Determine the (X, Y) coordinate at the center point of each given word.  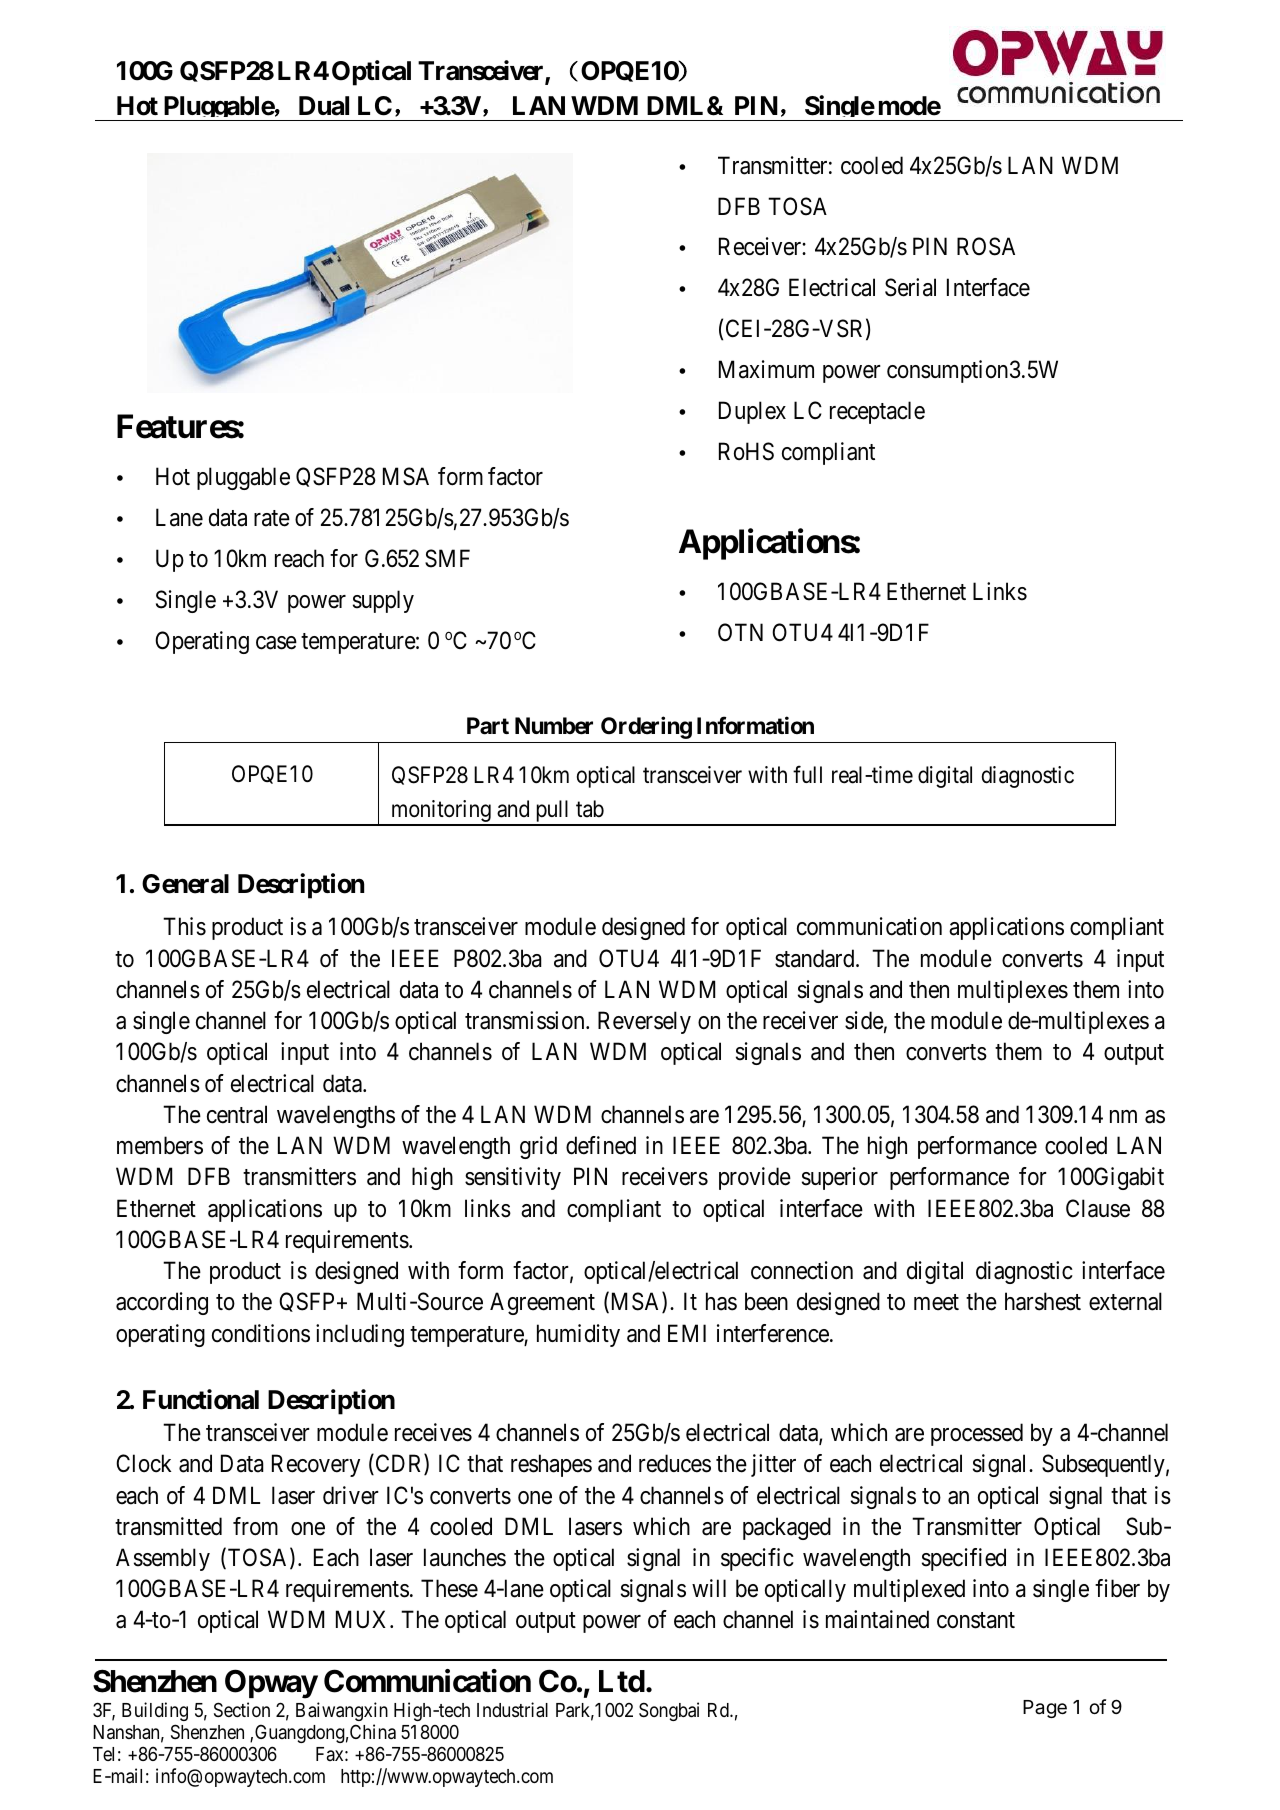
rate (272, 518)
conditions (261, 1333)
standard (816, 958)
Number (554, 726)
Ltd (622, 1681)
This (184, 926)
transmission (526, 1020)
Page (1045, 1709)
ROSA (986, 246)
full (807, 774)
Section (242, 1709)
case (276, 643)
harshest (1043, 1301)
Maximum (766, 369)
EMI (687, 1333)
